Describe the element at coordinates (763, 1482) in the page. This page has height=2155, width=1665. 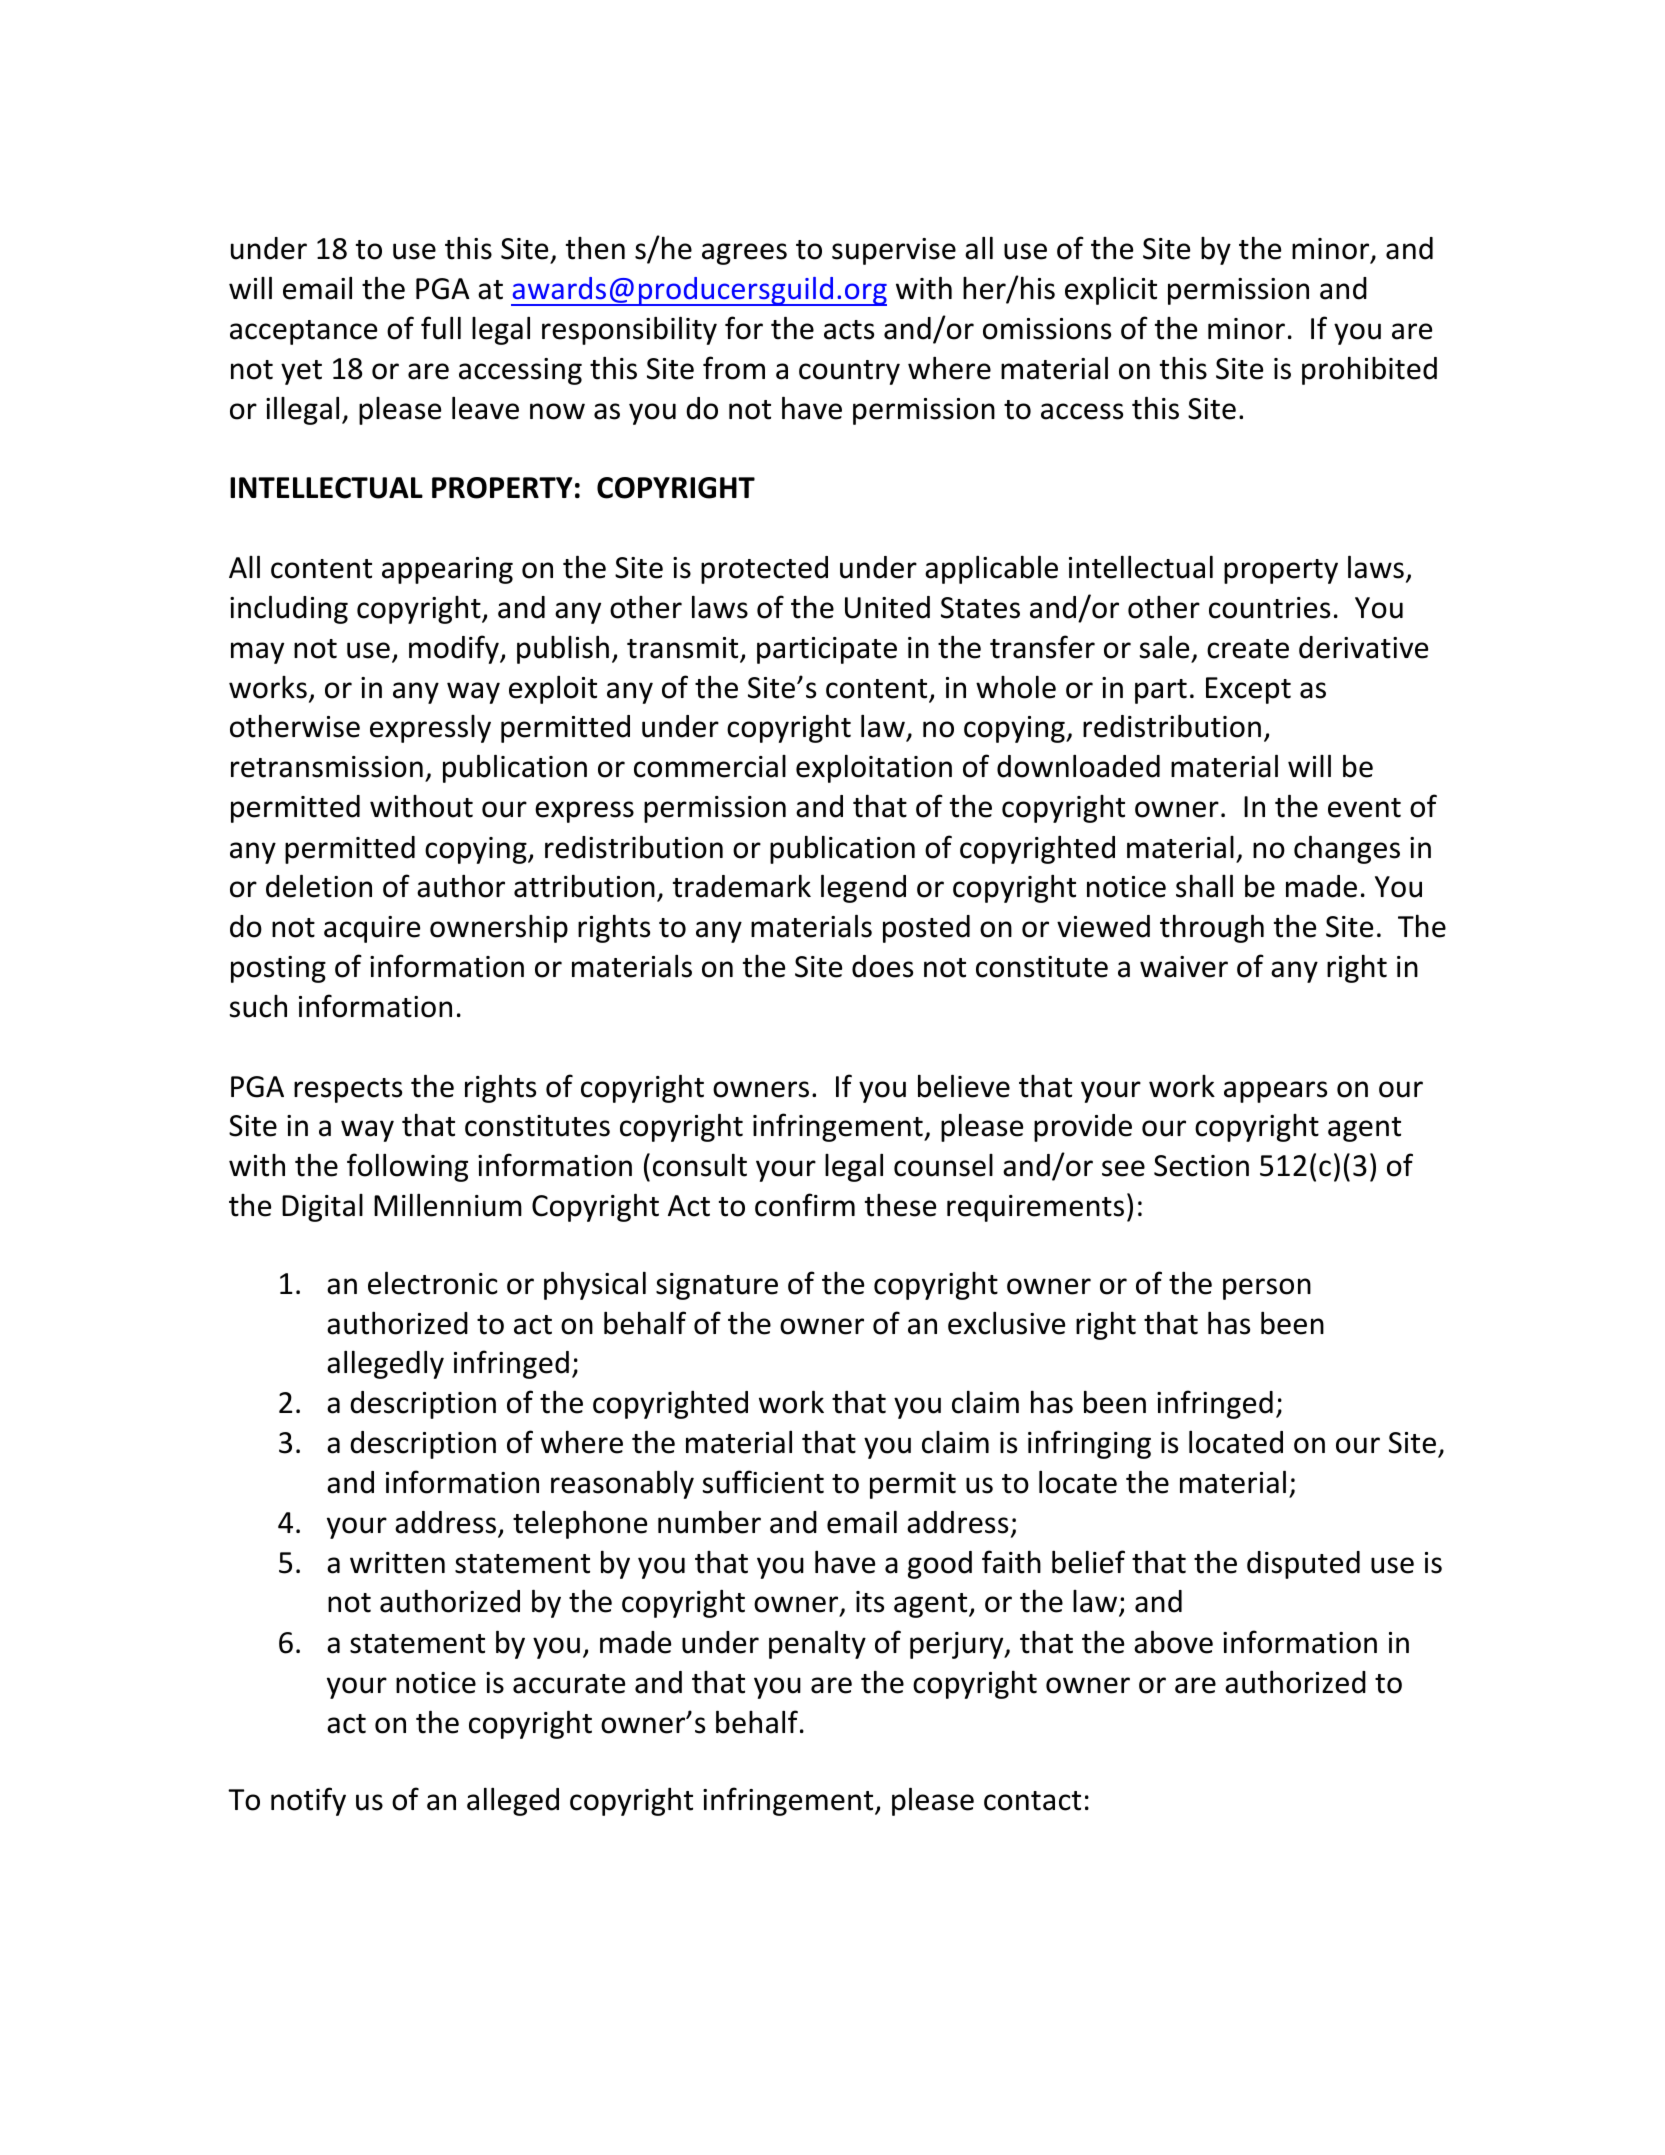
I see `sufficient` at that location.
